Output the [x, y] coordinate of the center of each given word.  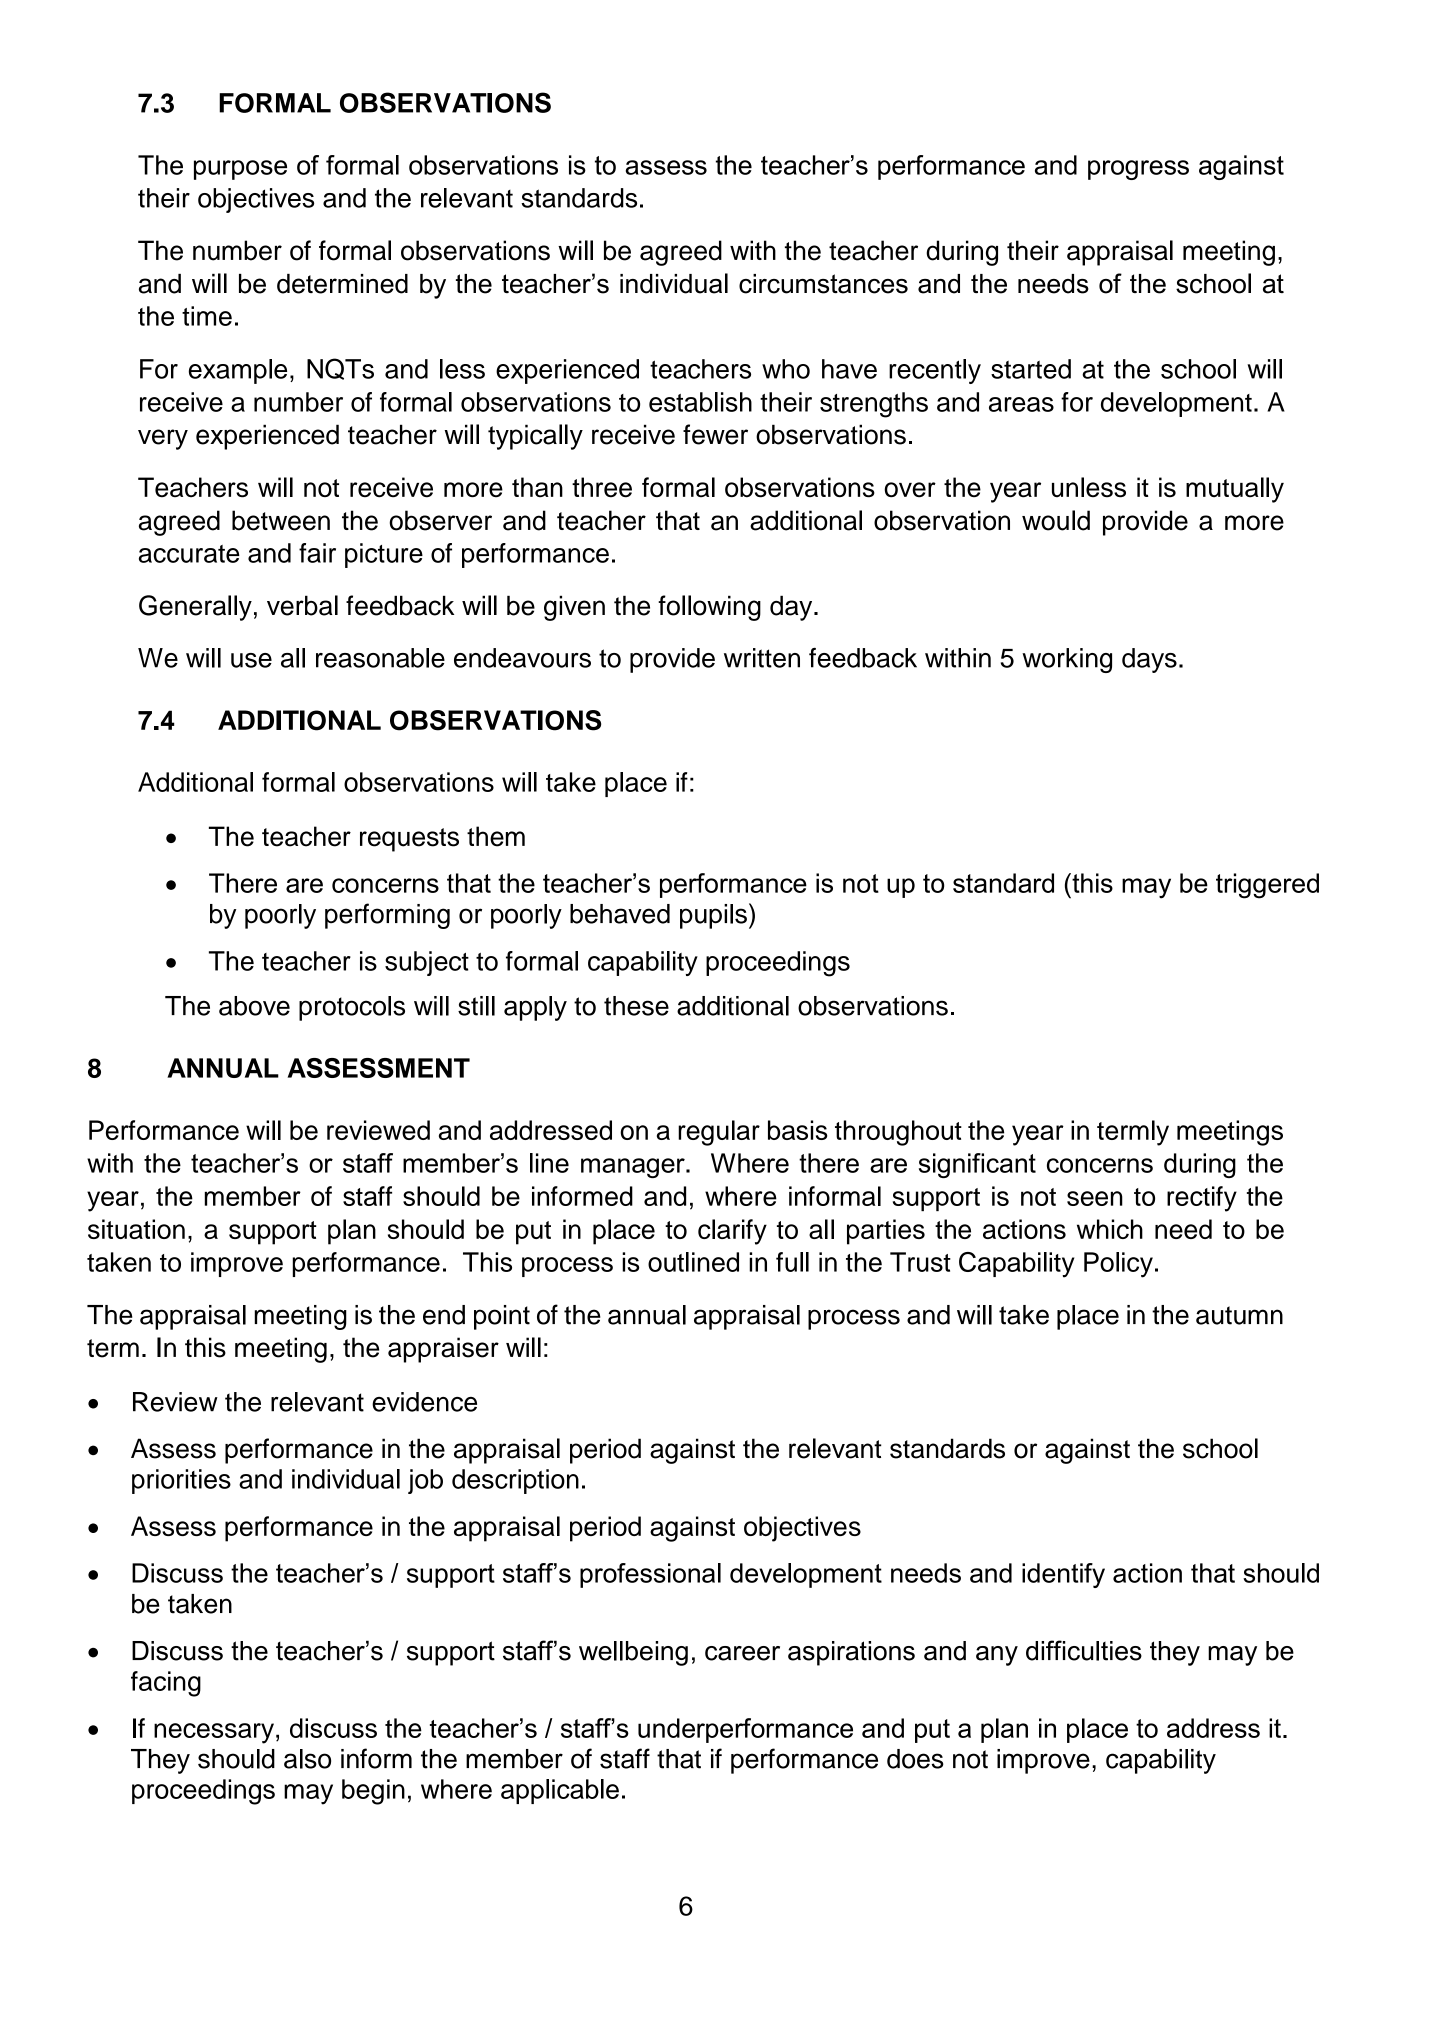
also [307, 1759]
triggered [1267, 886]
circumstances [823, 284]
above [254, 1006]
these [636, 1006]
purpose [240, 170]
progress [1138, 170]
